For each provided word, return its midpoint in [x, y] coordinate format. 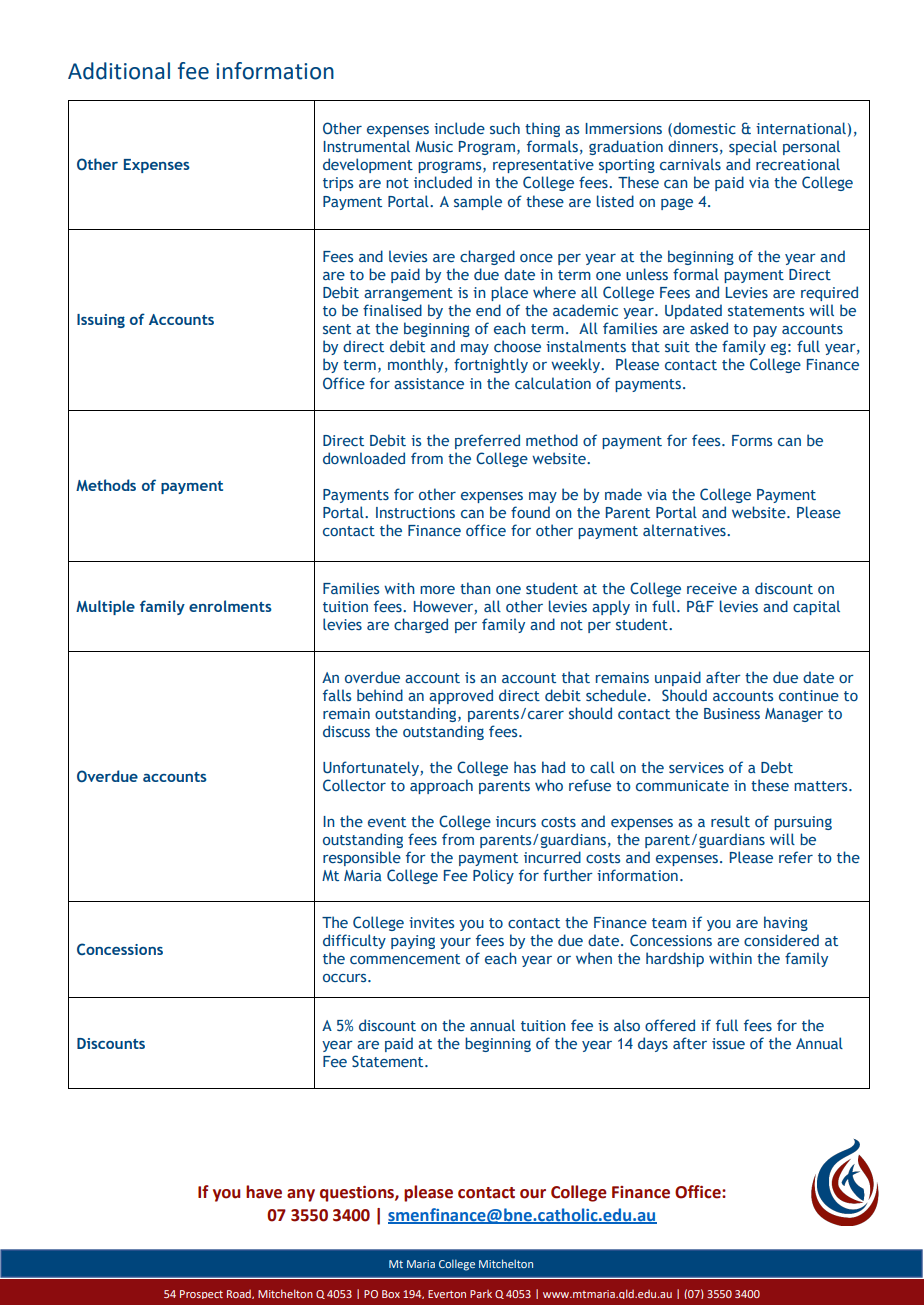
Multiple [105, 607]
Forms [752, 440]
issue [728, 1043]
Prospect [201, 1294]
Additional [119, 71]
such [505, 128]
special [753, 147]
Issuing [101, 321]
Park [481, 1294]
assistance [429, 383]
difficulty [354, 941]
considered [781, 940]
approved [461, 696]
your [455, 943]
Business [732, 713]
